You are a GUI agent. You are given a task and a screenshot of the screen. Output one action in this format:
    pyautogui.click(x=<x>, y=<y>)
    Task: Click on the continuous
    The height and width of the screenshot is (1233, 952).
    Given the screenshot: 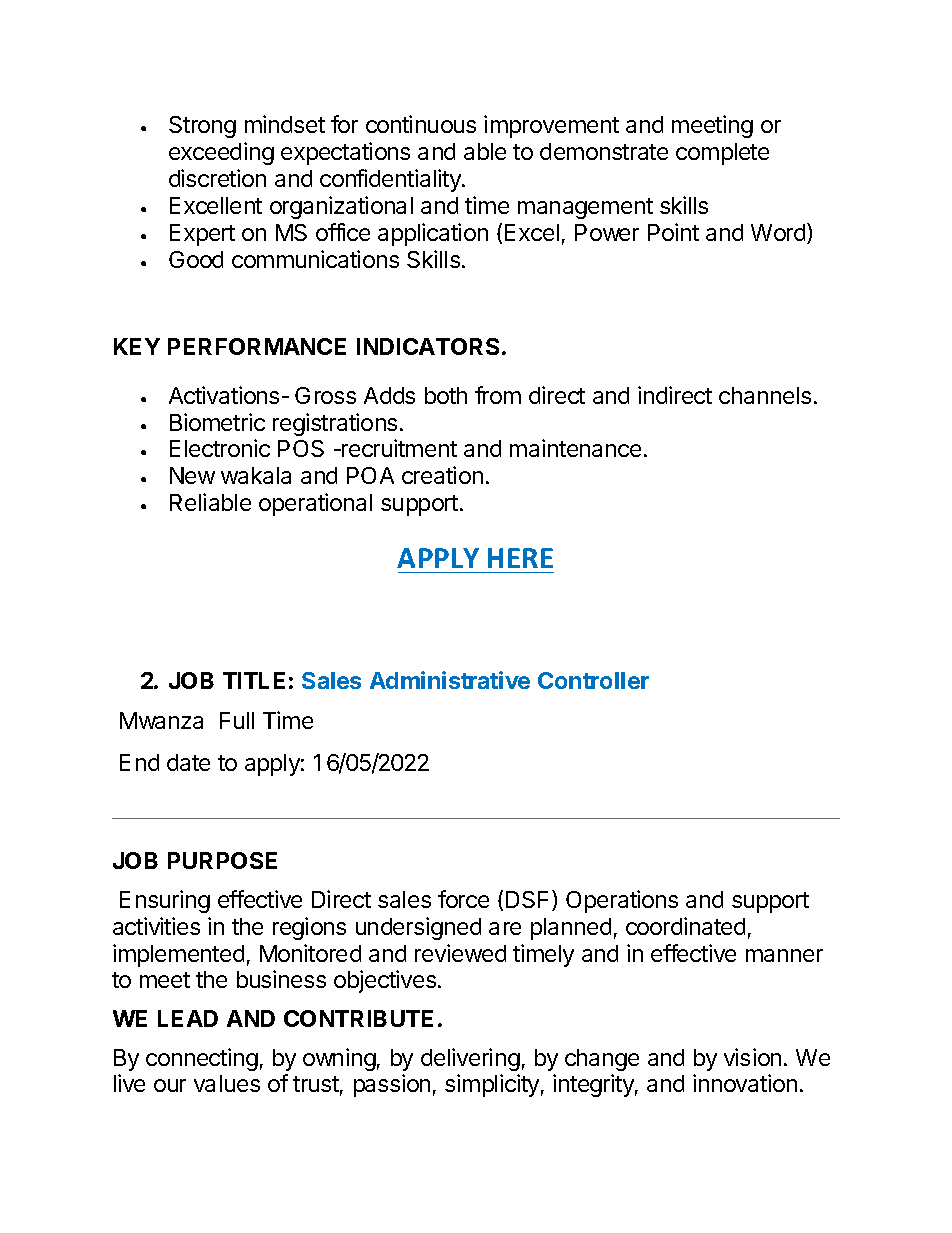 What is the action you would take?
    pyautogui.click(x=421, y=124)
